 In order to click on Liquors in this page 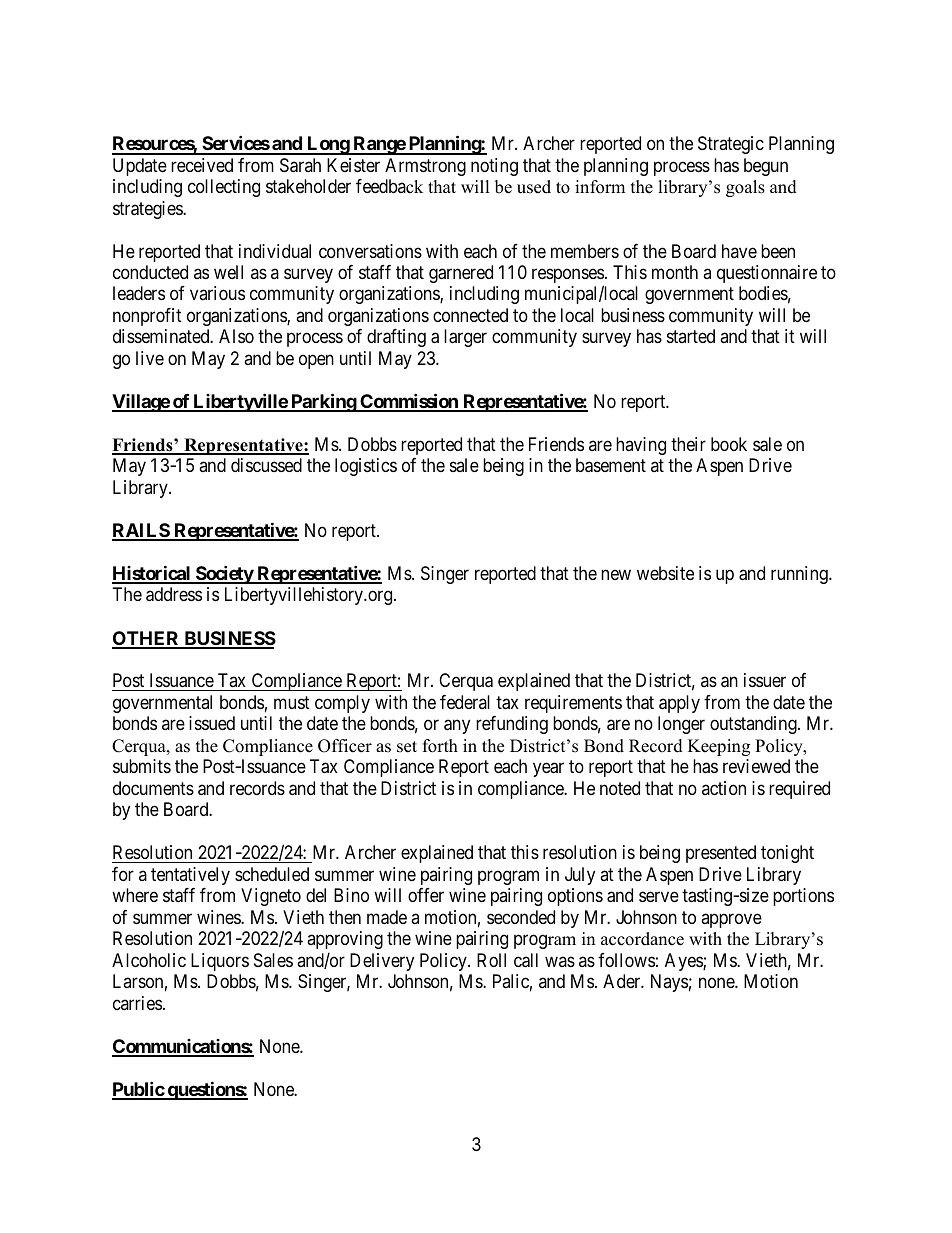, I will do `click(220, 962)`.
